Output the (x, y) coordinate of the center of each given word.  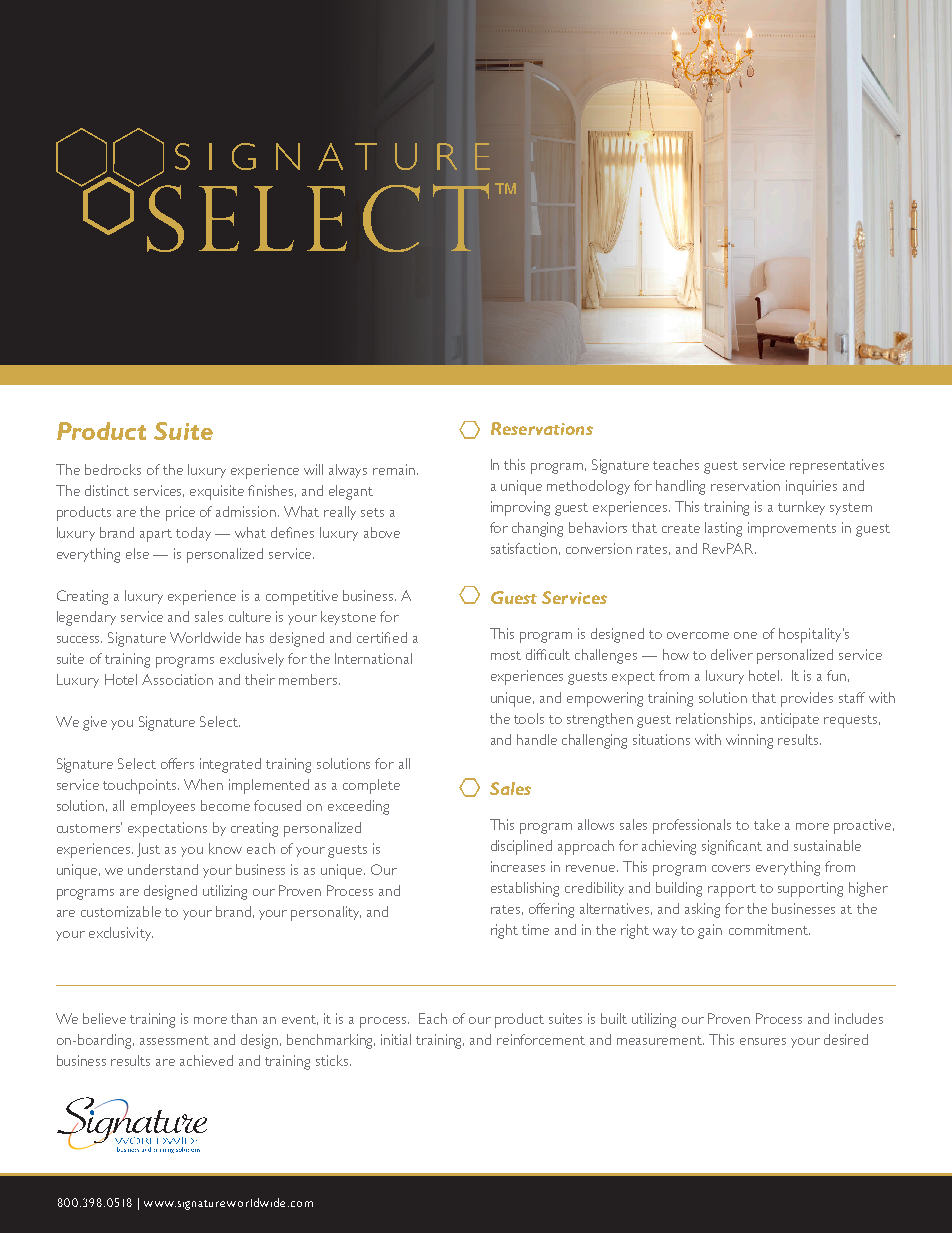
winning (749, 741)
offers (177, 763)
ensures (763, 1041)
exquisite (217, 492)
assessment (174, 1040)
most (506, 655)
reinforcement (541, 1039)
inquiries (811, 487)
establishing (525, 889)
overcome (698, 635)
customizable (121, 911)
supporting (810, 889)
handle (537, 739)
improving (520, 508)
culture (250, 616)
